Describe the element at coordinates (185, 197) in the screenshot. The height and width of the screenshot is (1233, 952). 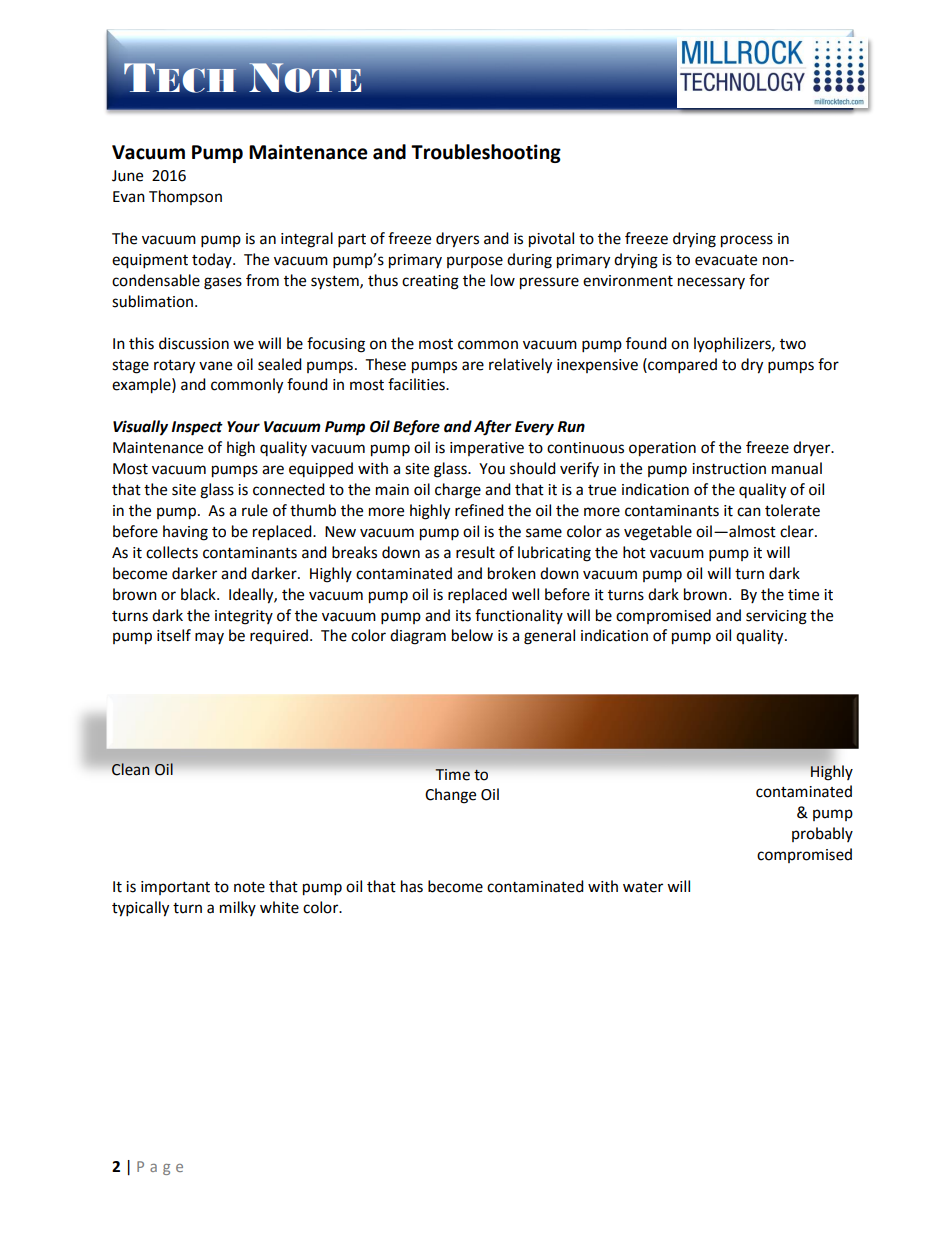
I see `Thompson` at that location.
